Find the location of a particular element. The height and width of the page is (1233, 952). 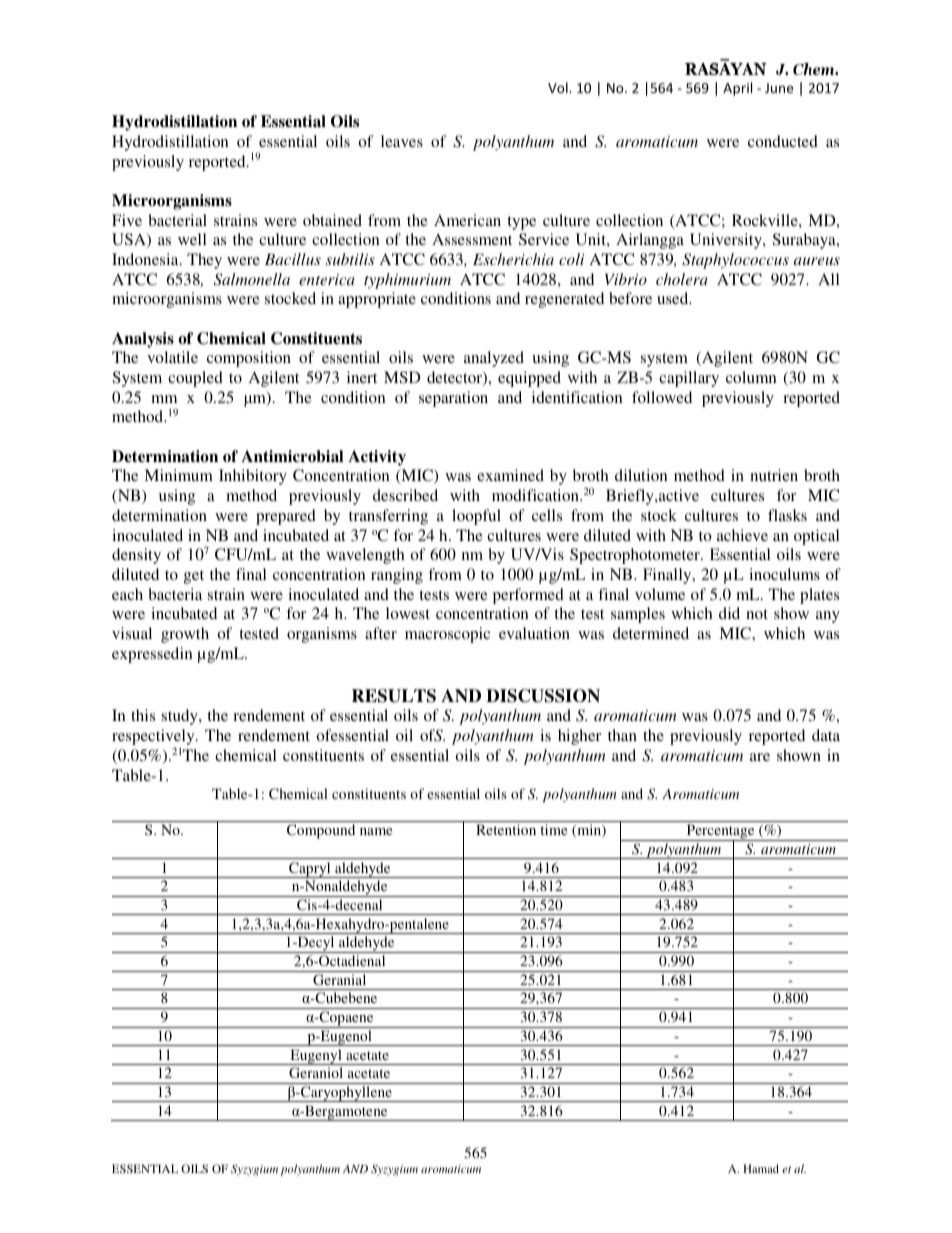

DISCUSSION is located at coordinates (543, 696).
